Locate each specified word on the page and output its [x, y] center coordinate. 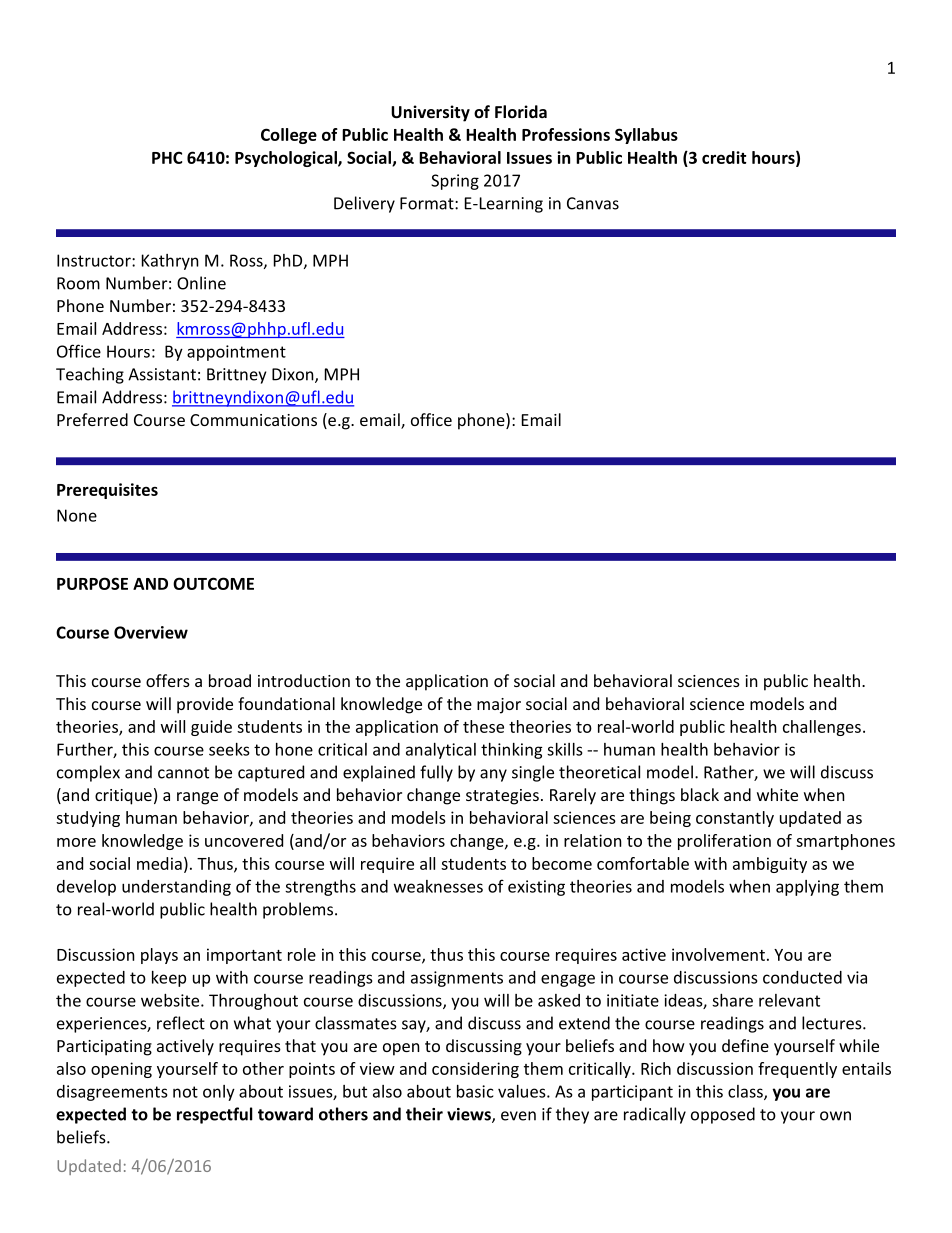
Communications [253, 420]
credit [724, 157]
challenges [822, 728]
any [493, 775]
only [219, 1093]
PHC [167, 157]
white [777, 794]
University [430, 113]
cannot [183, 773]
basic [475, 1091]
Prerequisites [107, 491]
